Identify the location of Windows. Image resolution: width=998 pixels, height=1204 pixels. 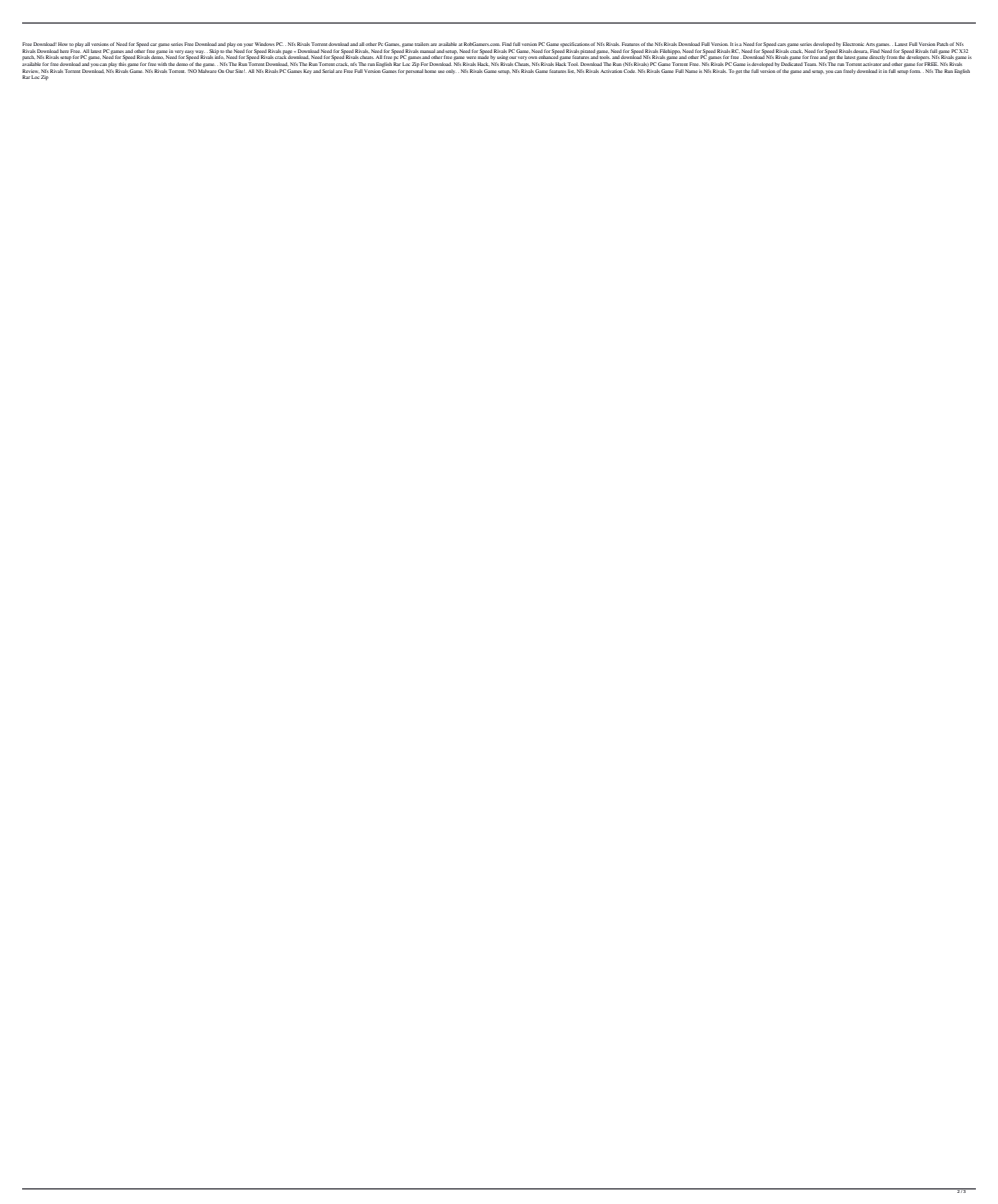
(265, 44).
